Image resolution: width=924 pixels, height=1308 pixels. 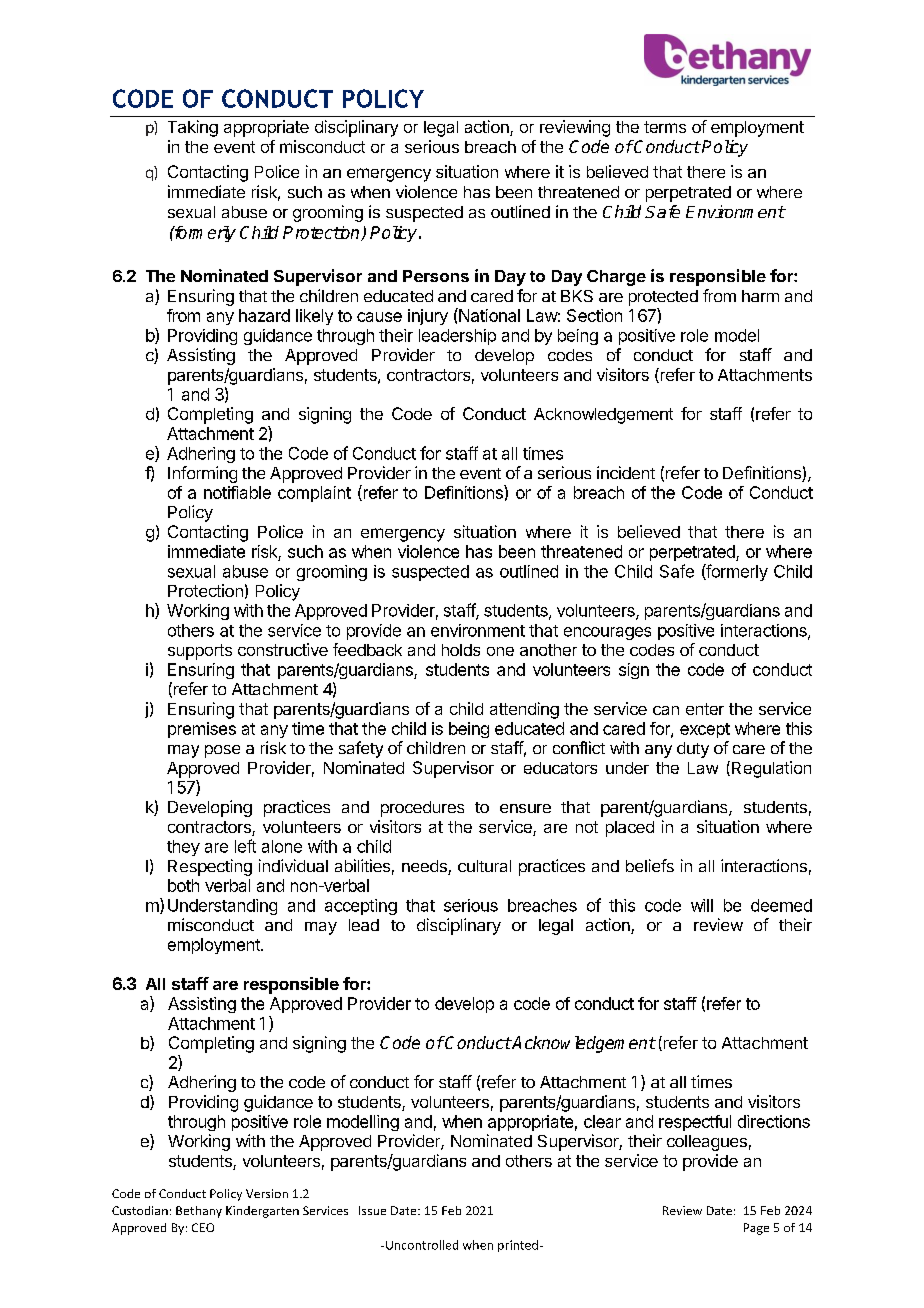 I want to click on hazard, so click(x=264, y=315).
